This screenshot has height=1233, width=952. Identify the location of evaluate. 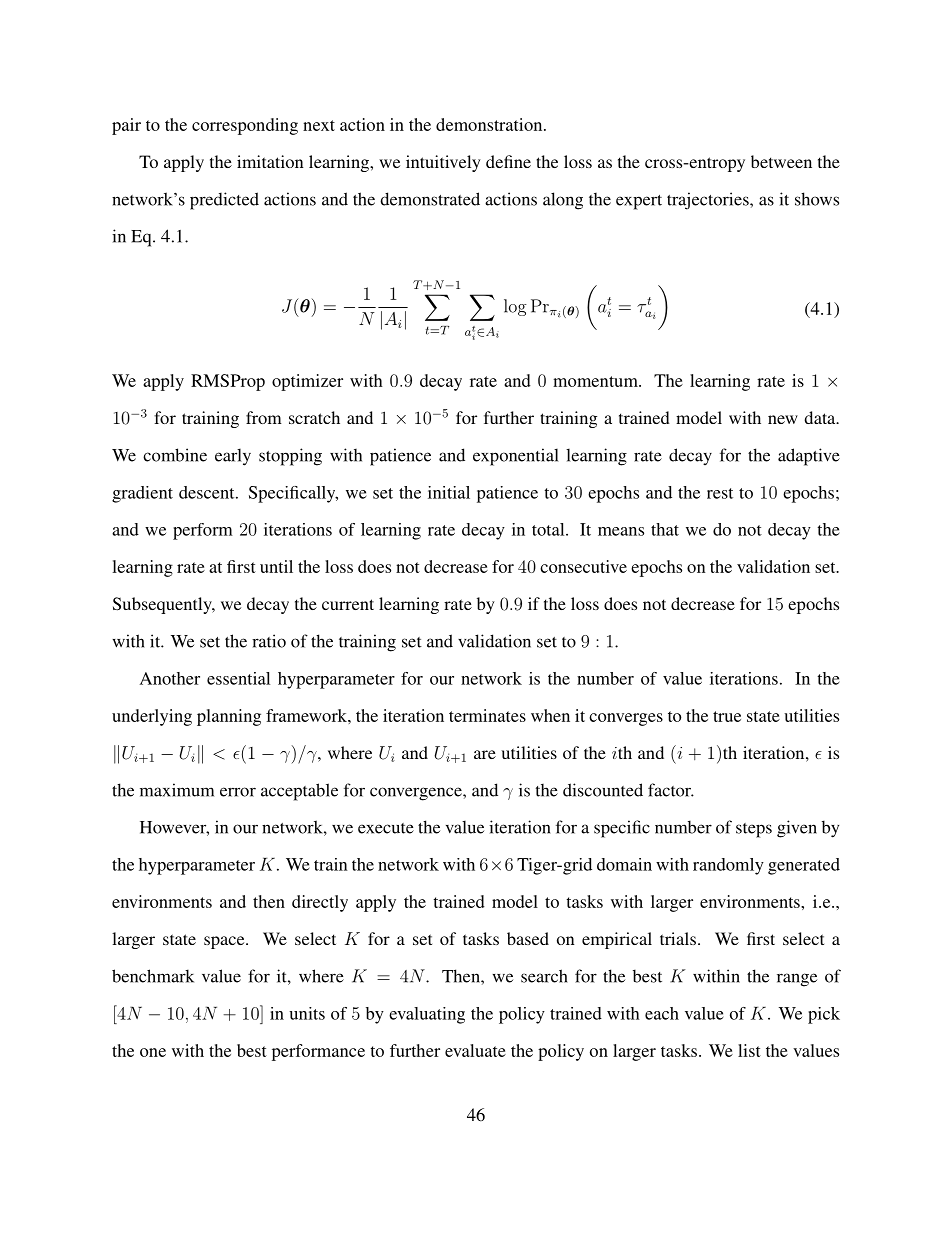
(475, 1050).
